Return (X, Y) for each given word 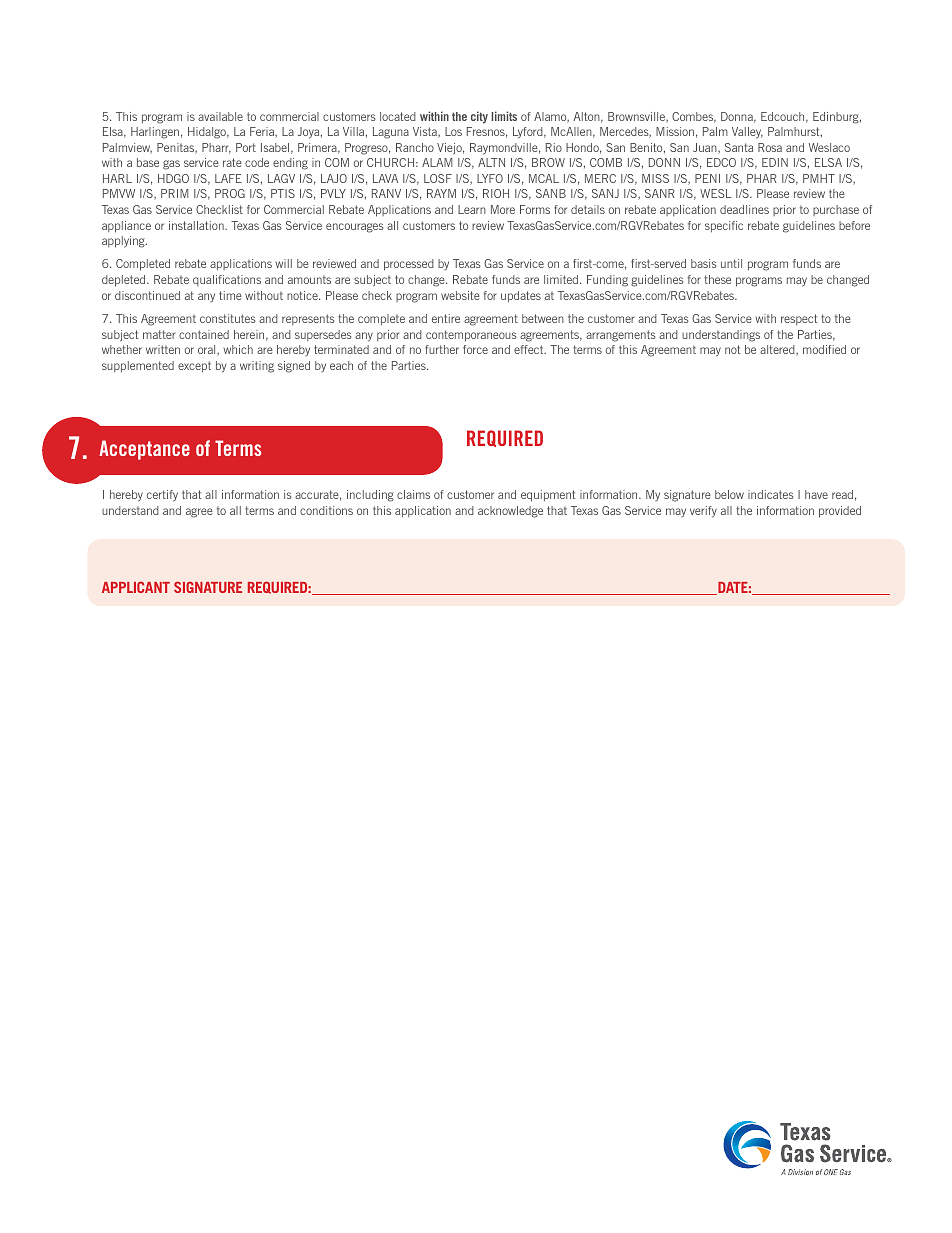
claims (413, 494)
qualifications (227, 280)
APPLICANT (136, 587)
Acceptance (144, 450)
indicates (771, 494)
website (460, 295)
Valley (747, 133)
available (220, 116)
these (717, 279)
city (479, 117)
